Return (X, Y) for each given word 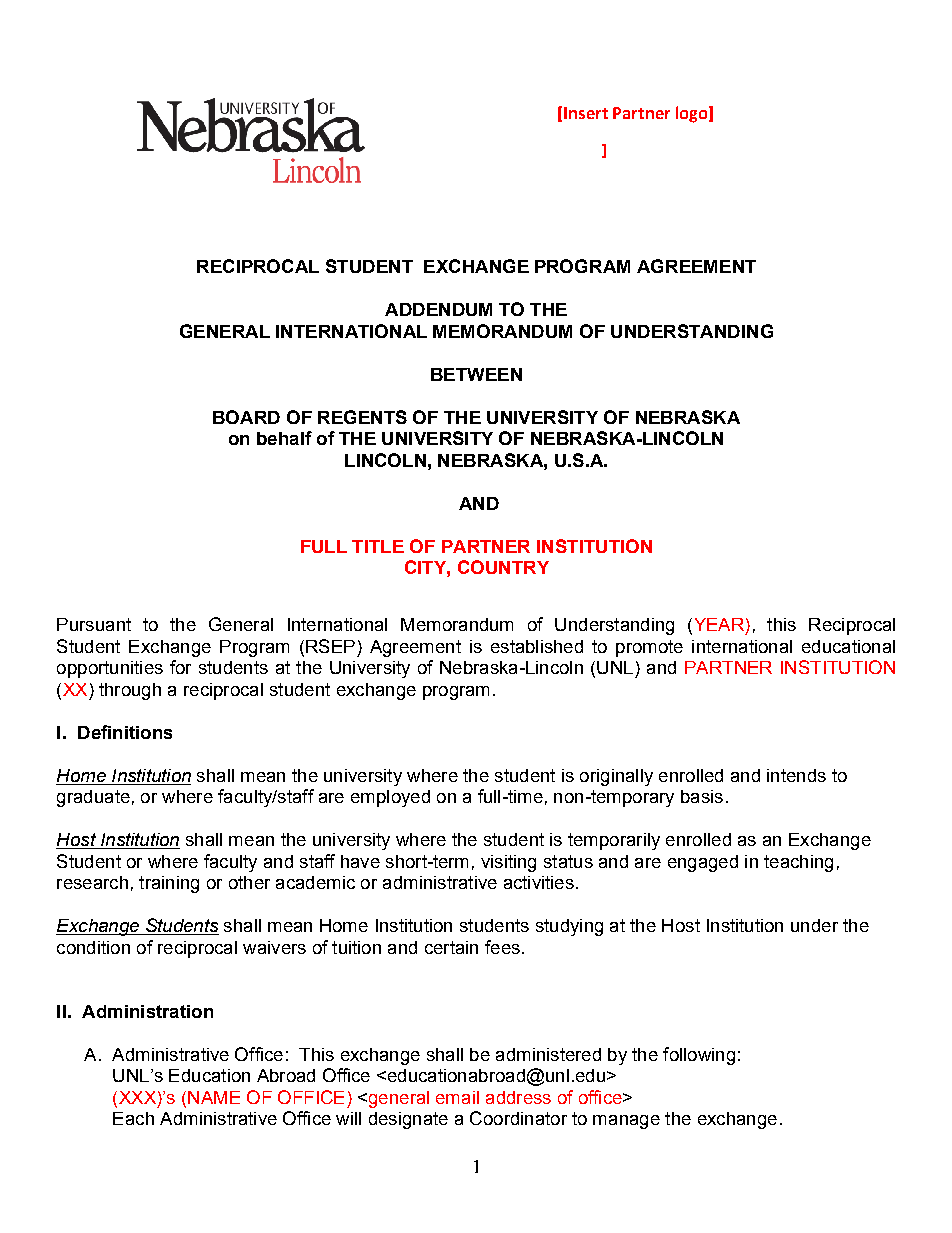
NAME (214, 1097)
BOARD (246, 417)
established (537, 646)
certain (451, 947)
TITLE (378, 546)
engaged (703, 863)
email (457, 1097)
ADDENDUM (438, 309)
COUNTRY (503, 567)
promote (649, 648)
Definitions (125, 732)
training (169, 884)
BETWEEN (476, 374)
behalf (284, 438)
